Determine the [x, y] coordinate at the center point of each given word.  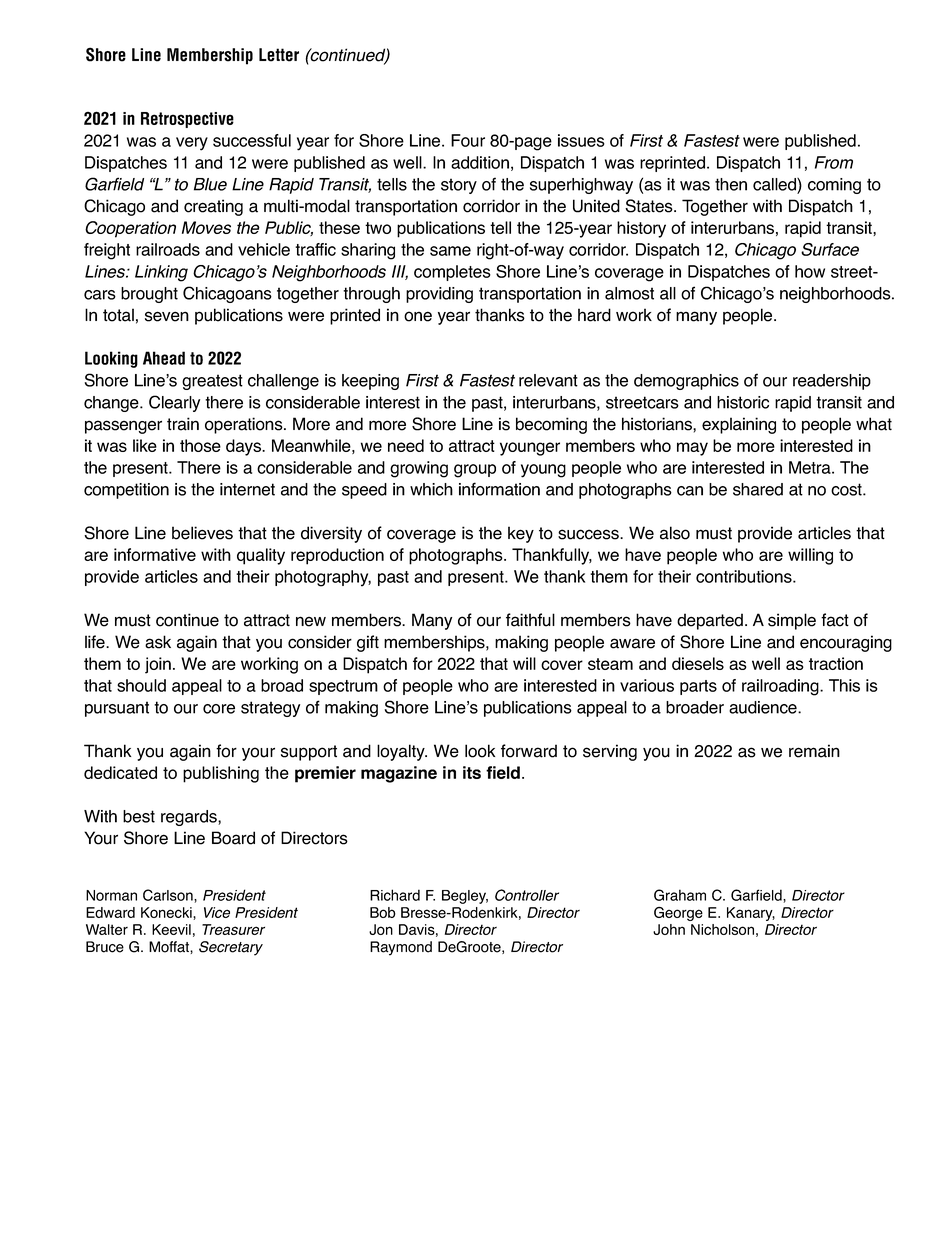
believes [202, 533]
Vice [217, 912]
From [834, 162]
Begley [465, 897]
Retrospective [187, 120]
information [499, 489]
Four [468, 140]
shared [758, 489]
